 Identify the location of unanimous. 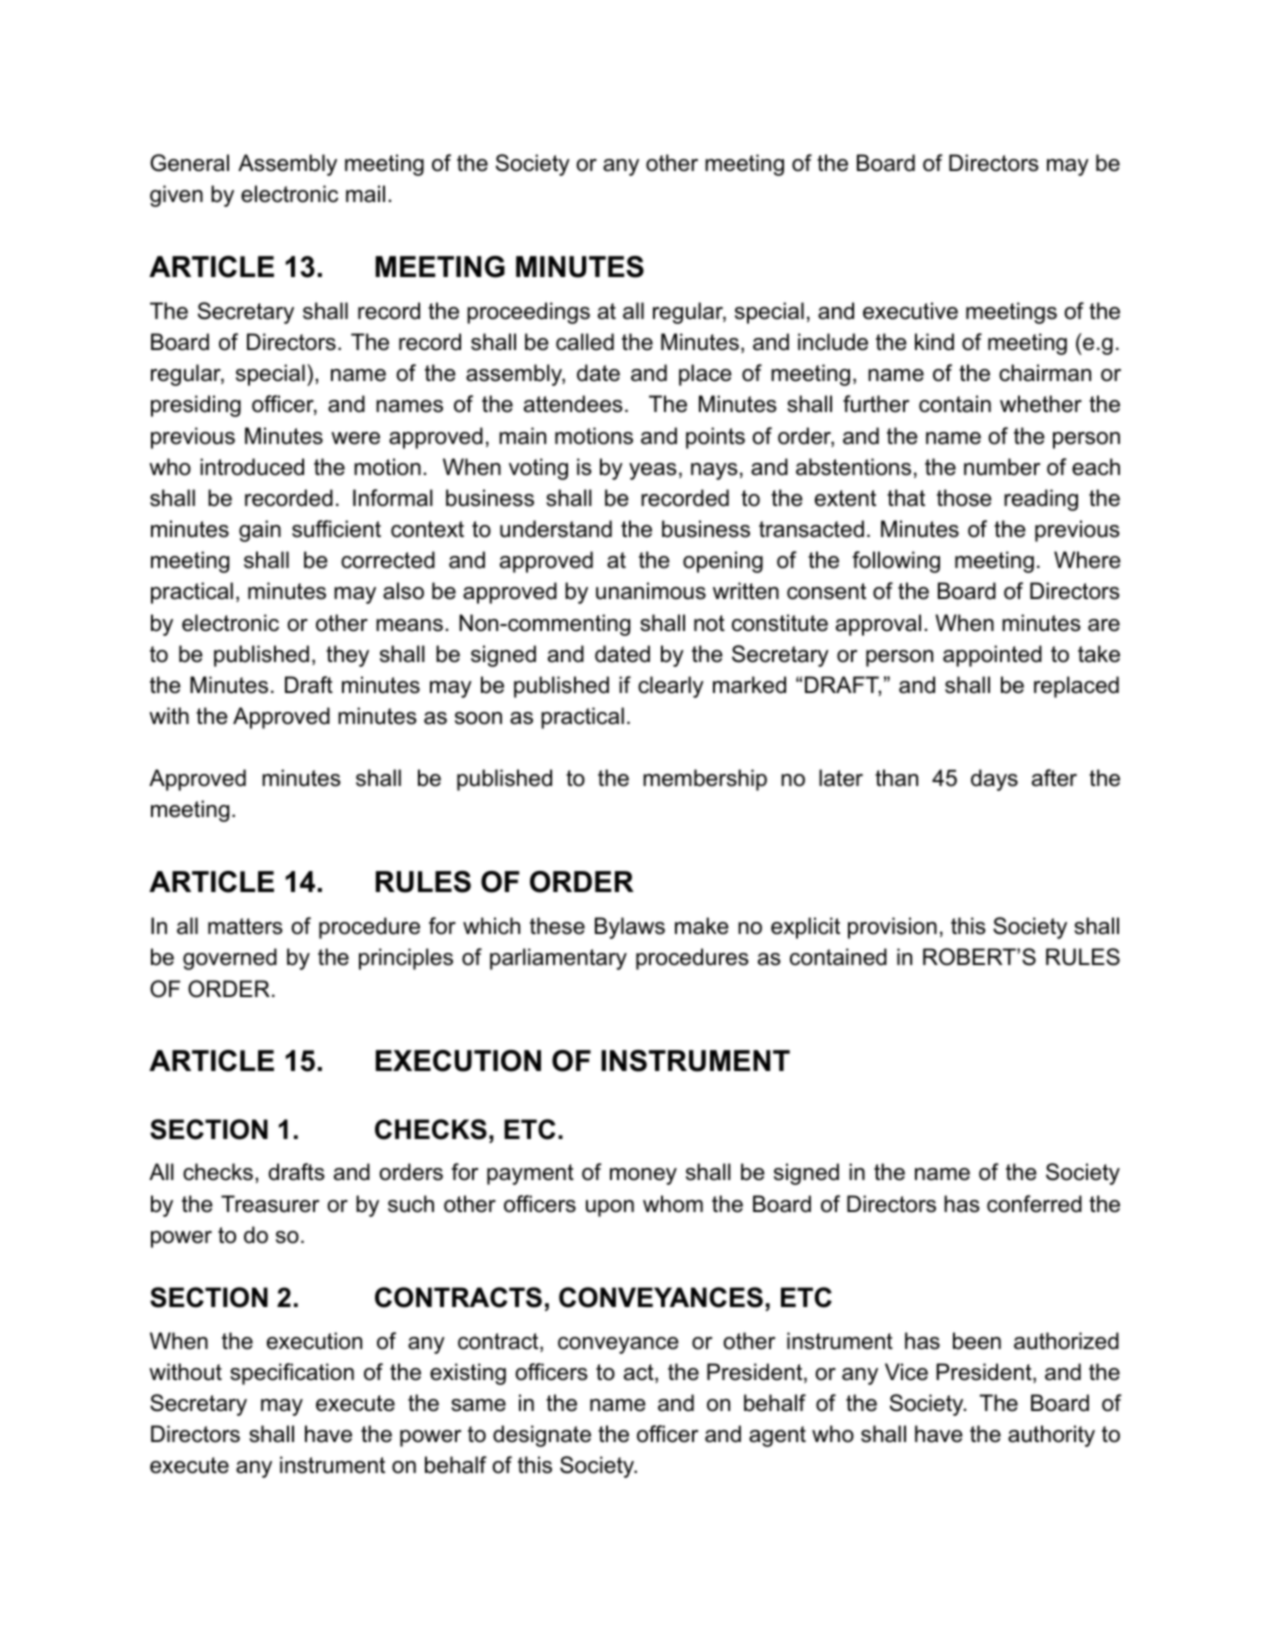
(651, 591).
